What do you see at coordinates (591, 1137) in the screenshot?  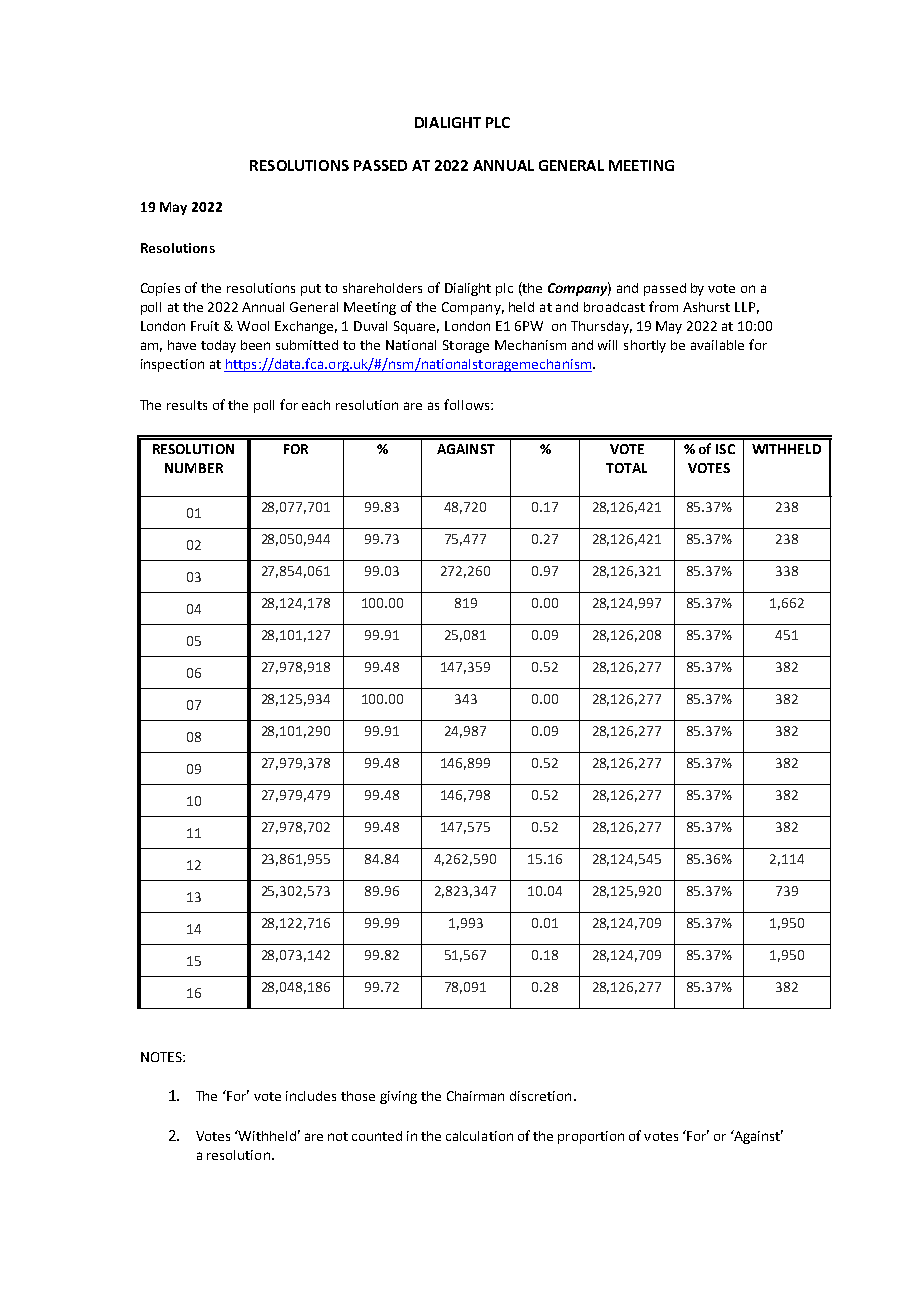 I see `proportion` at bounding box center [591, 1137].
